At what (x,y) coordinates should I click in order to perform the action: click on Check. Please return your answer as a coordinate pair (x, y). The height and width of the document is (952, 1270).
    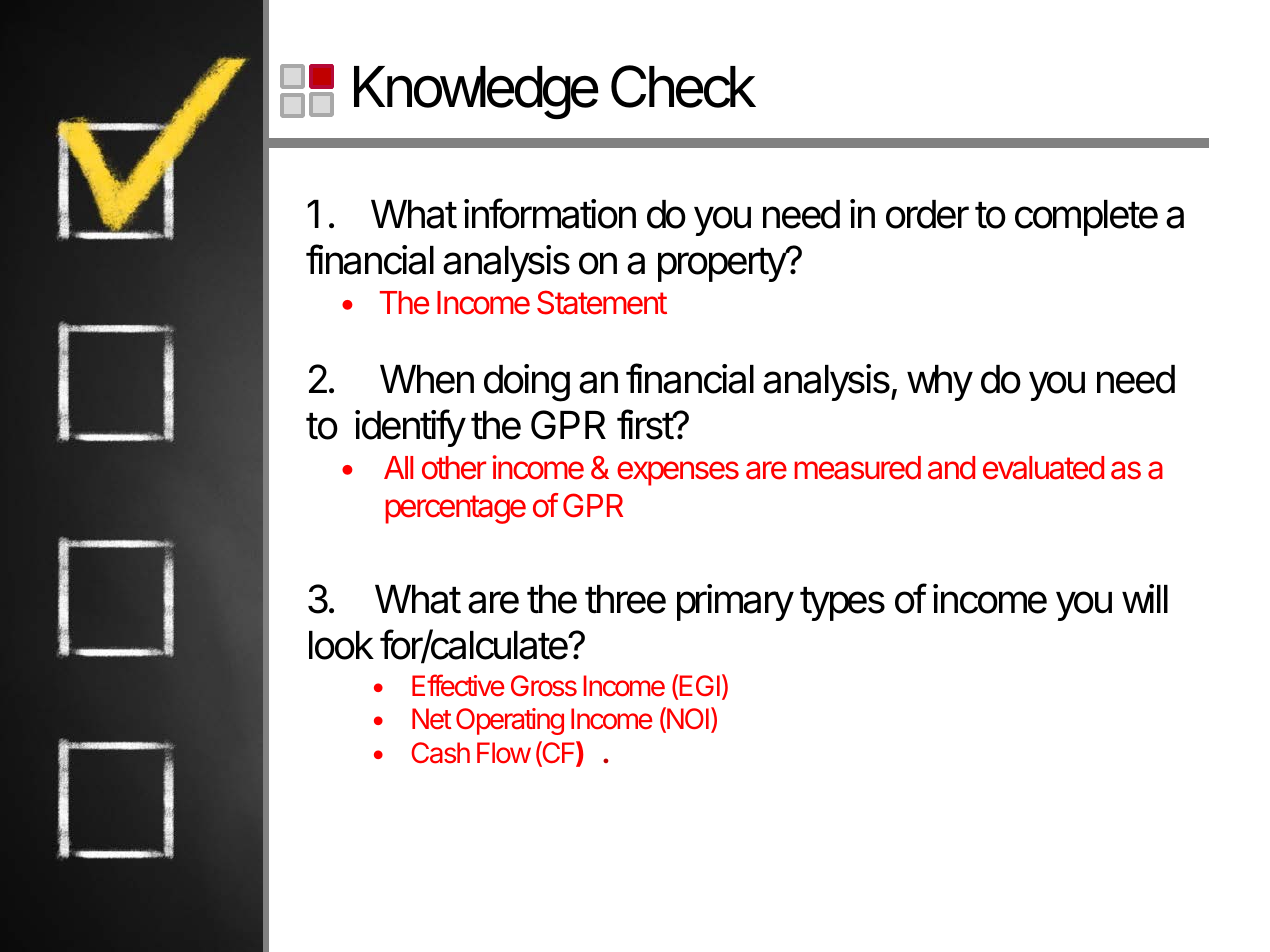
    Looking at the image, I should click on (683, 86).
